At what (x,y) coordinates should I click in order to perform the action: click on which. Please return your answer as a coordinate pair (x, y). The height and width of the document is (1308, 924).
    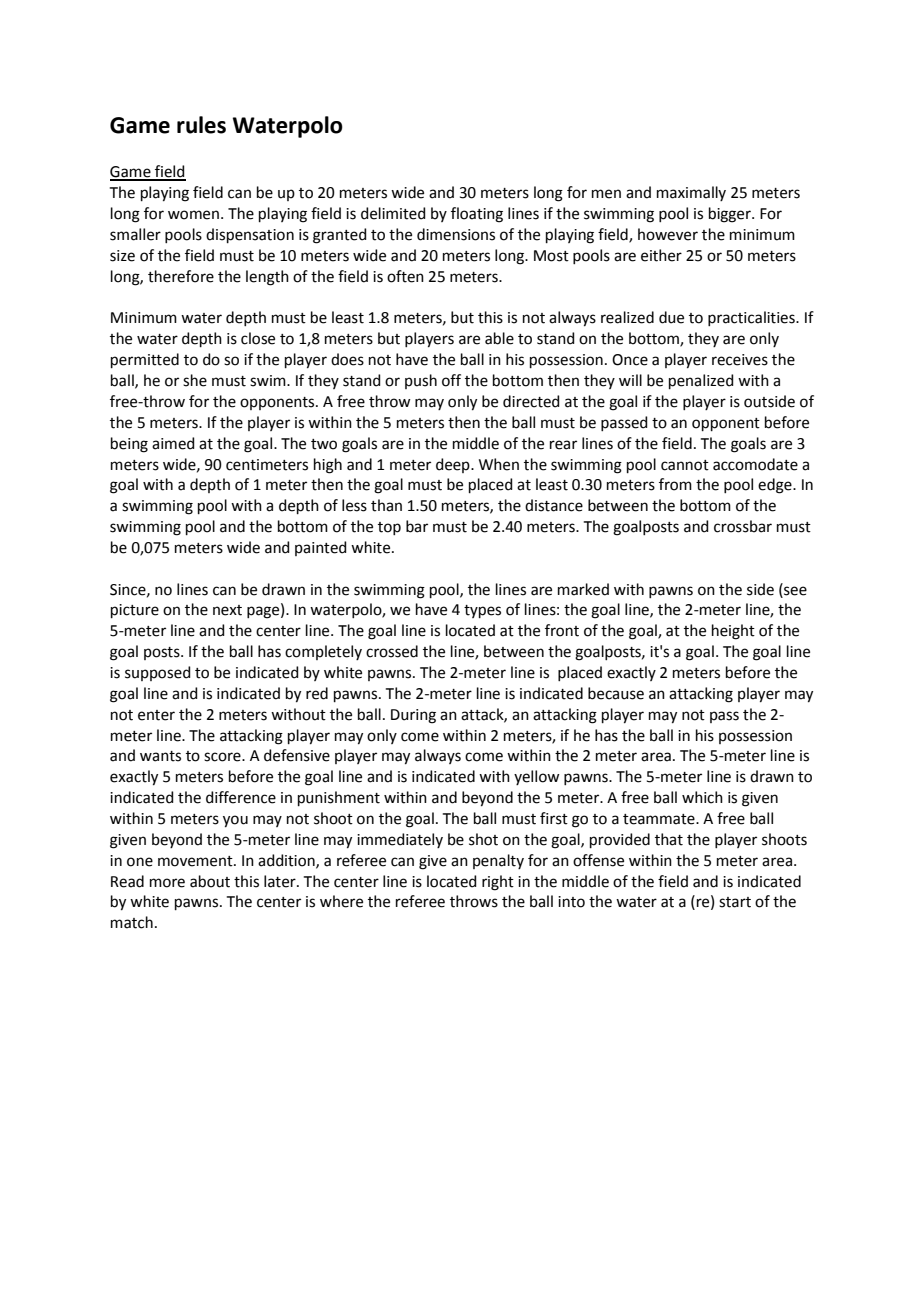
    Looking at the image, I should click on (702, 797).
